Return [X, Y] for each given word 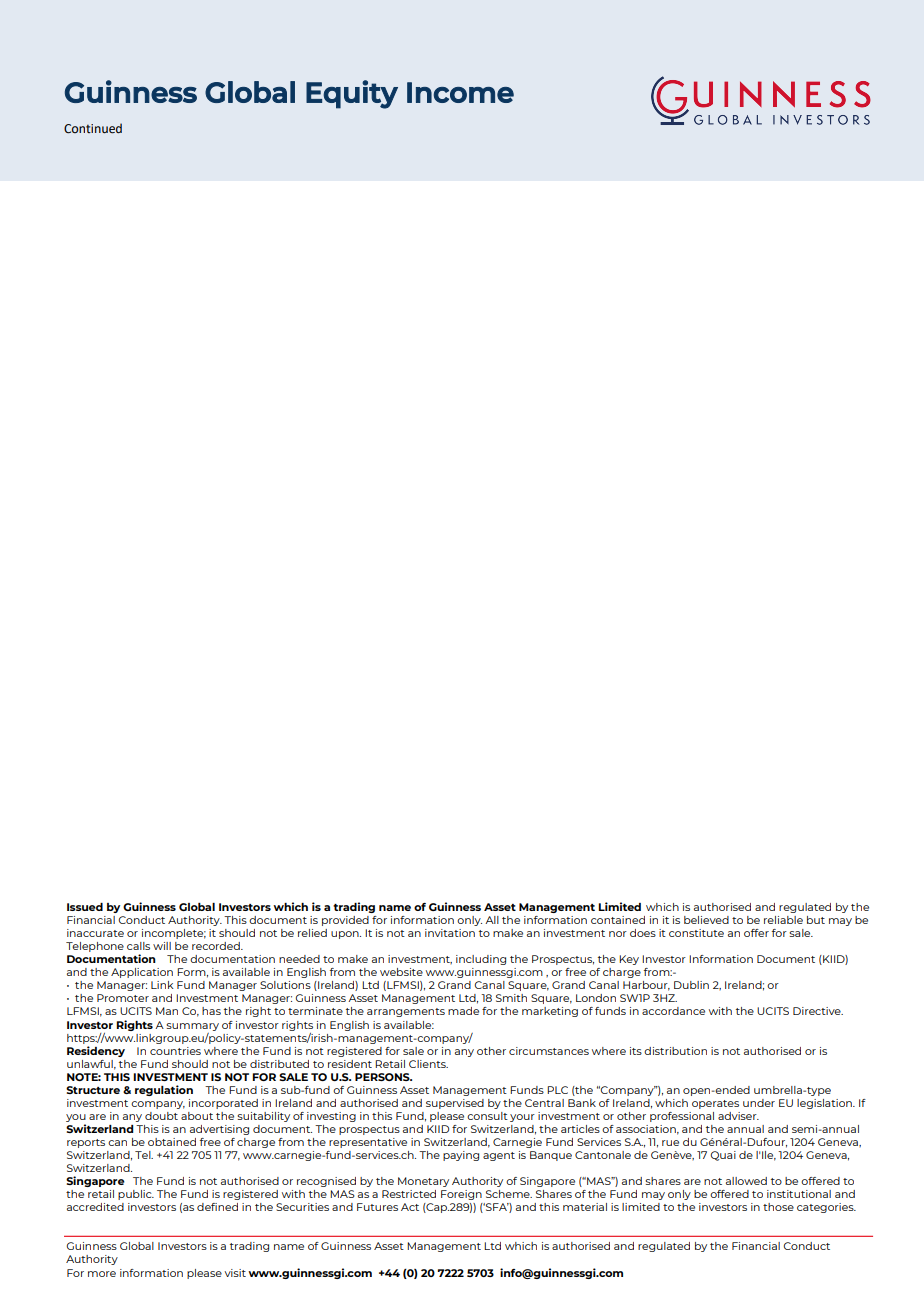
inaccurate [95, 933]
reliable [783, 920]
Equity [352, 94]
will [162, 946]
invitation [450, 933]
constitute [696, 933]
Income [460, 92]
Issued [85, 907]
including [481, 960]
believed [706, 920]
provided [345, 921]
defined [217, 1207]
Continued [93, 128]
